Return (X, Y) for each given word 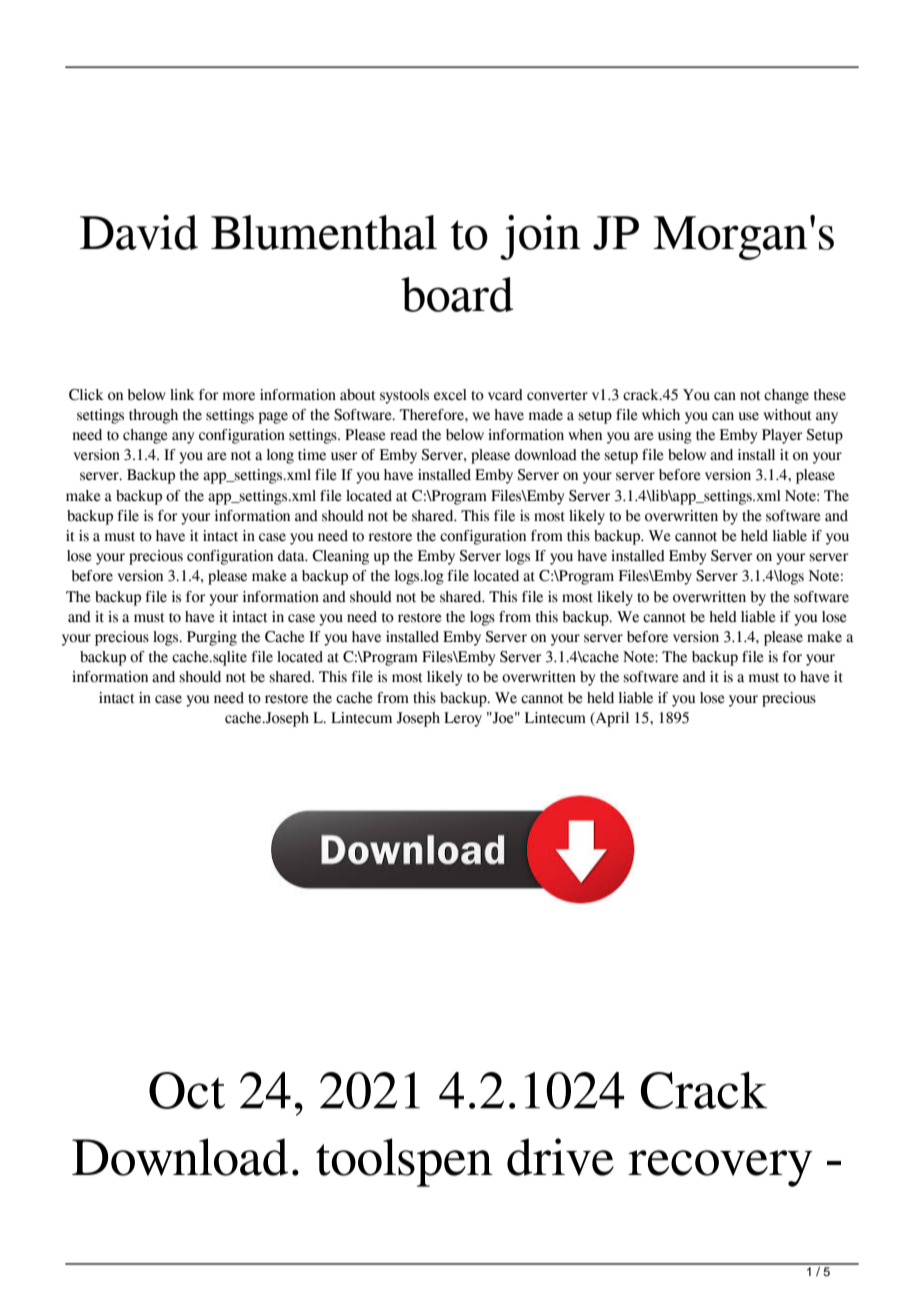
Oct (187, 1090)
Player (782, 436)
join (540, 237)
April (611, 719)
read (404, 435)
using (675, 436)
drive (560, 1157)
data (292, 556)
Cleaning (340, 557)
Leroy (463, 719)
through (153, 416)
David (139, 232)
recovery (720, 1168)
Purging (212, 638)
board (457, 294)
